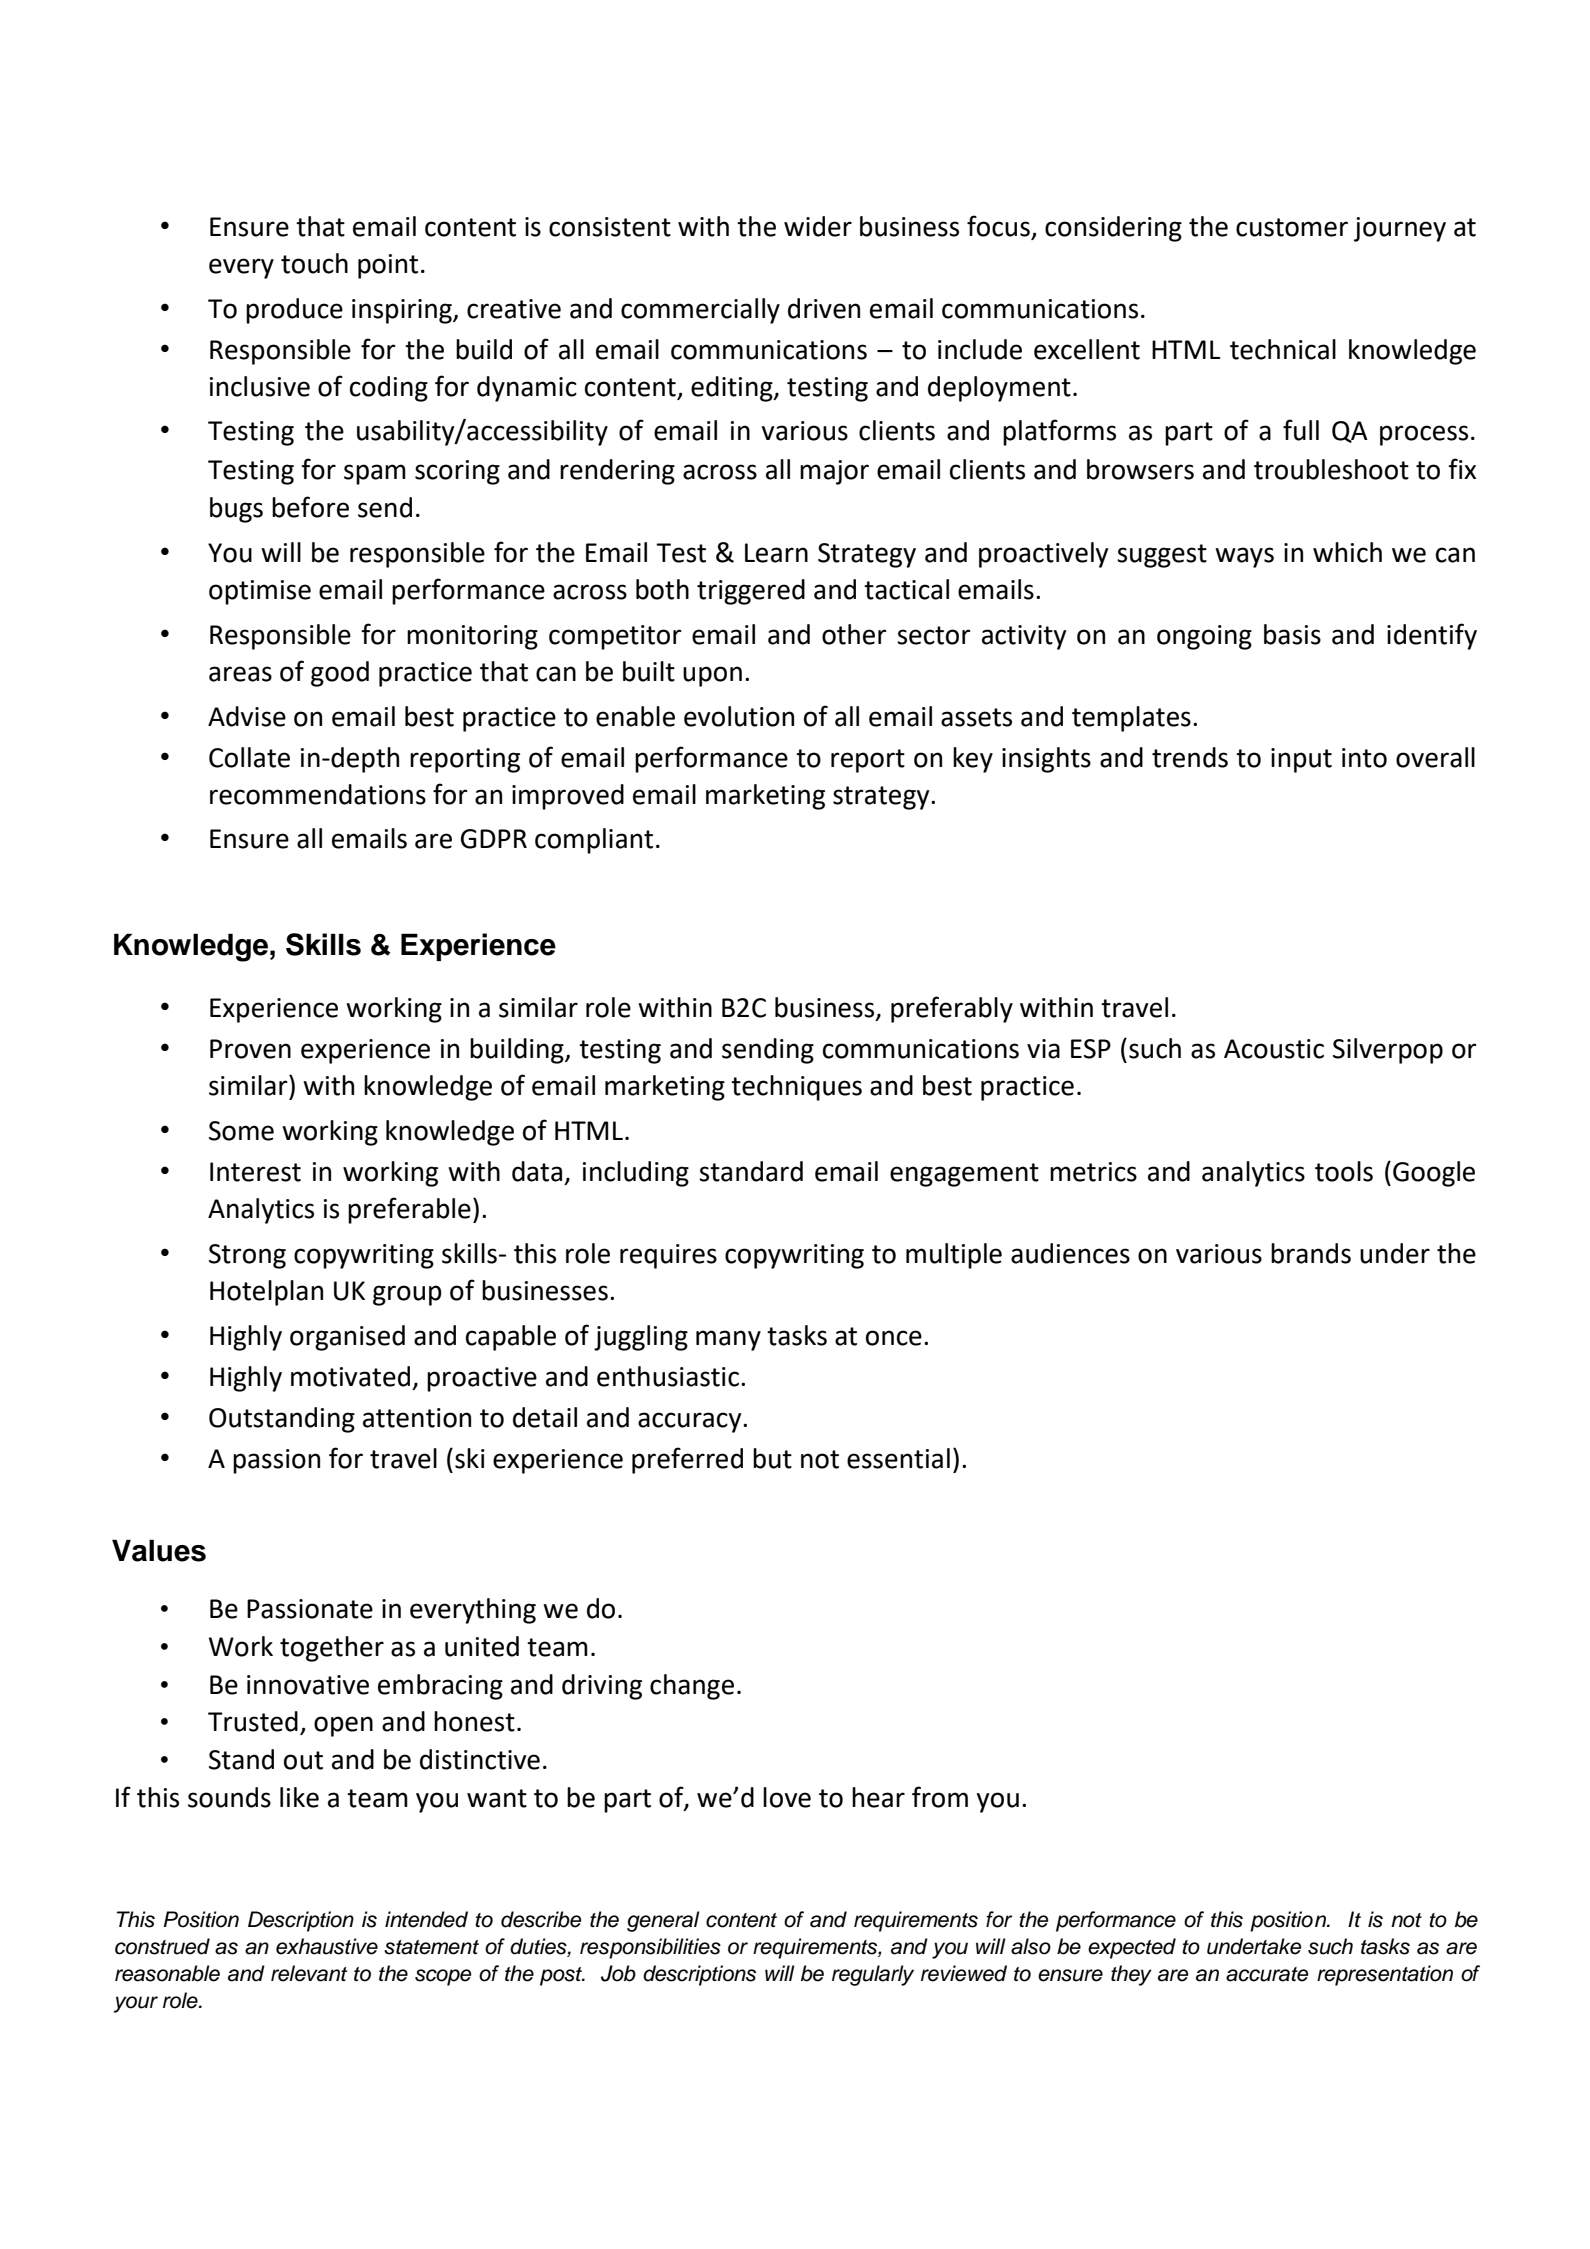 This image has height=2249, width=1590. Describe the element at coordinates (751, 592) in the image. I see `triggered` at that location.
